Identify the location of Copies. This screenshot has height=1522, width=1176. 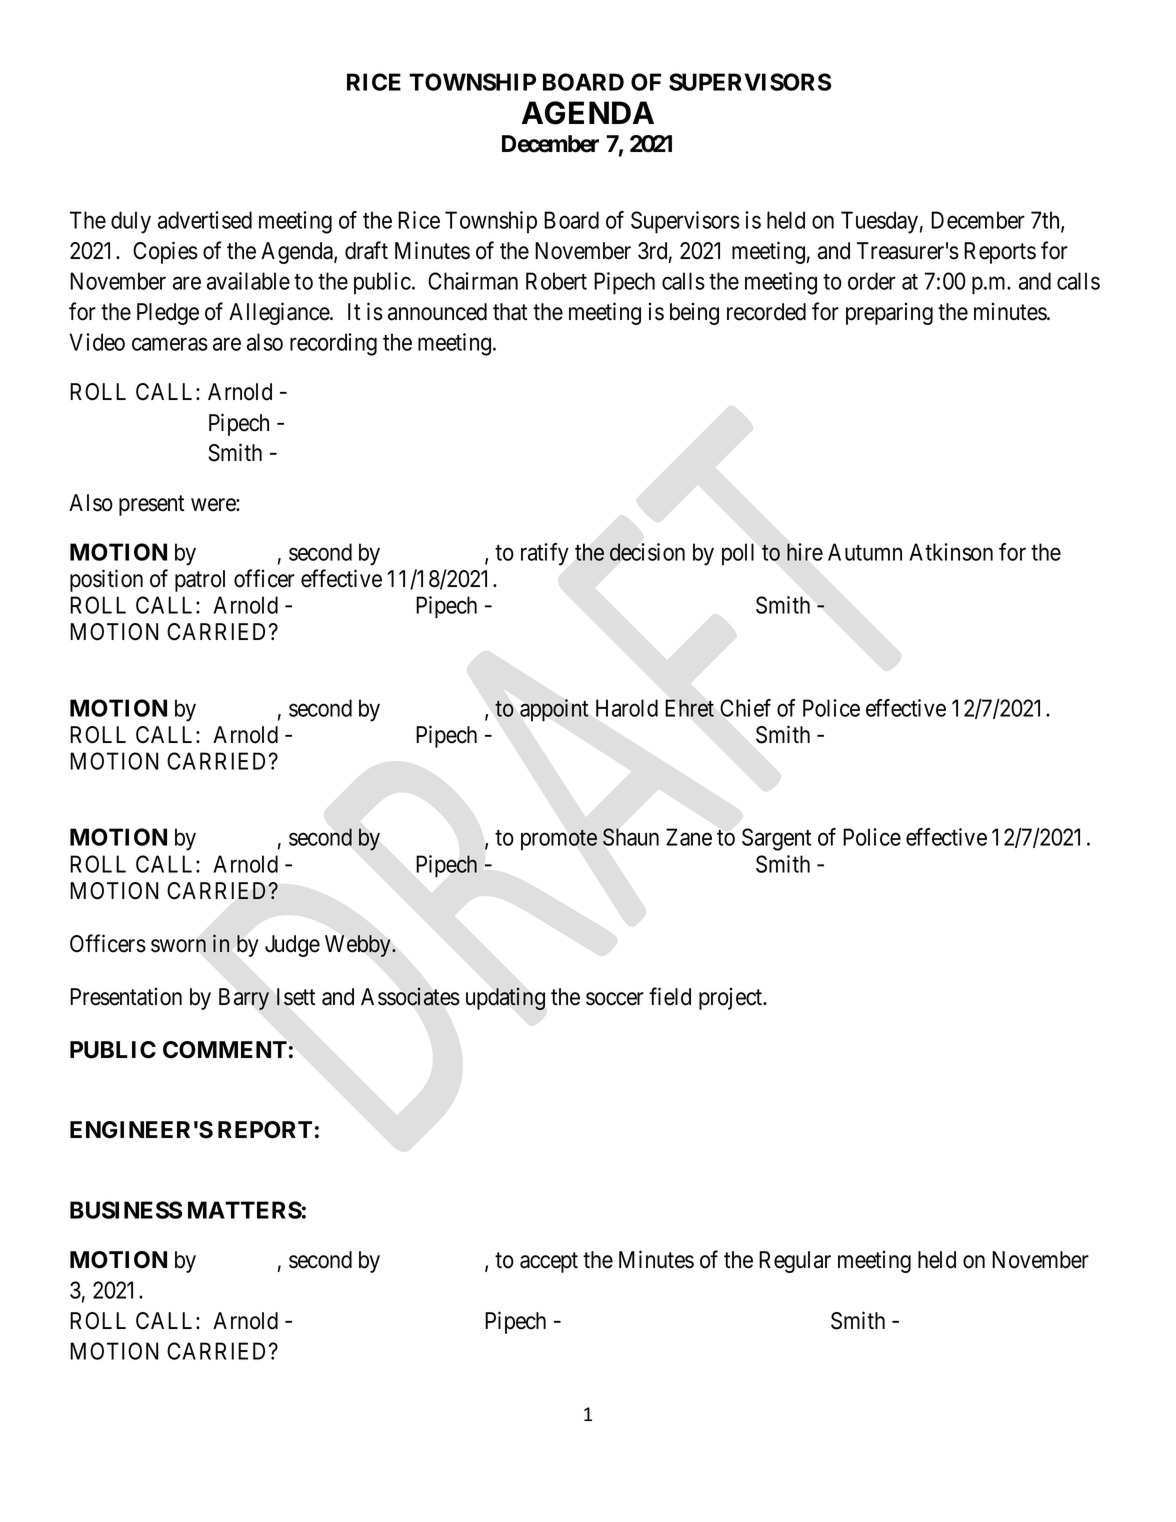
(165, 252).
